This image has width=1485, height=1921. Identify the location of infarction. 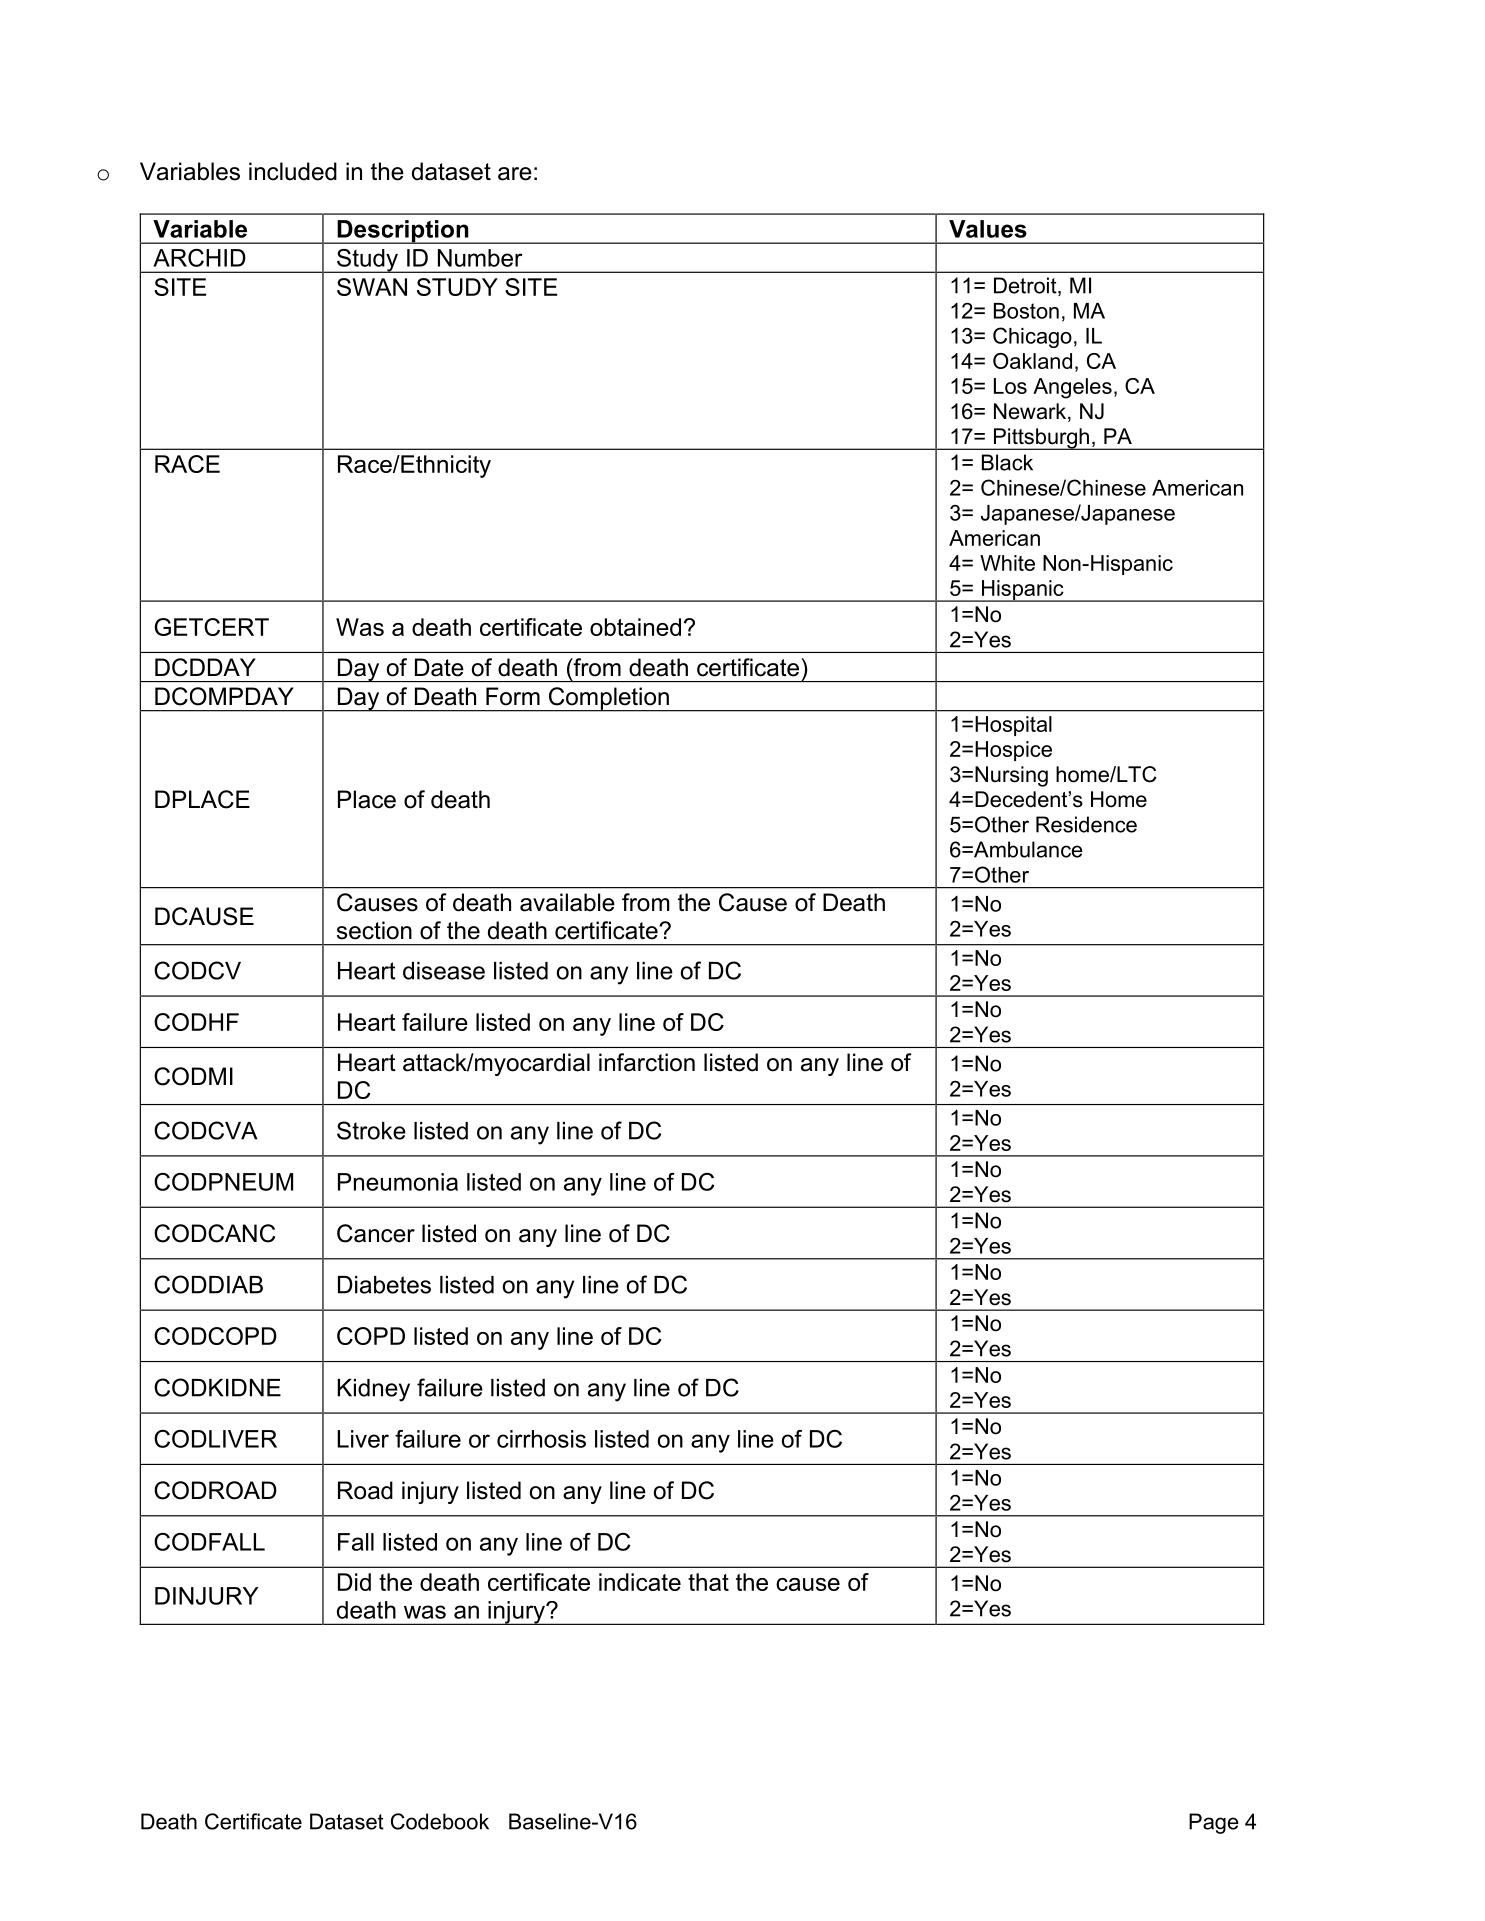
(647, 1062).
